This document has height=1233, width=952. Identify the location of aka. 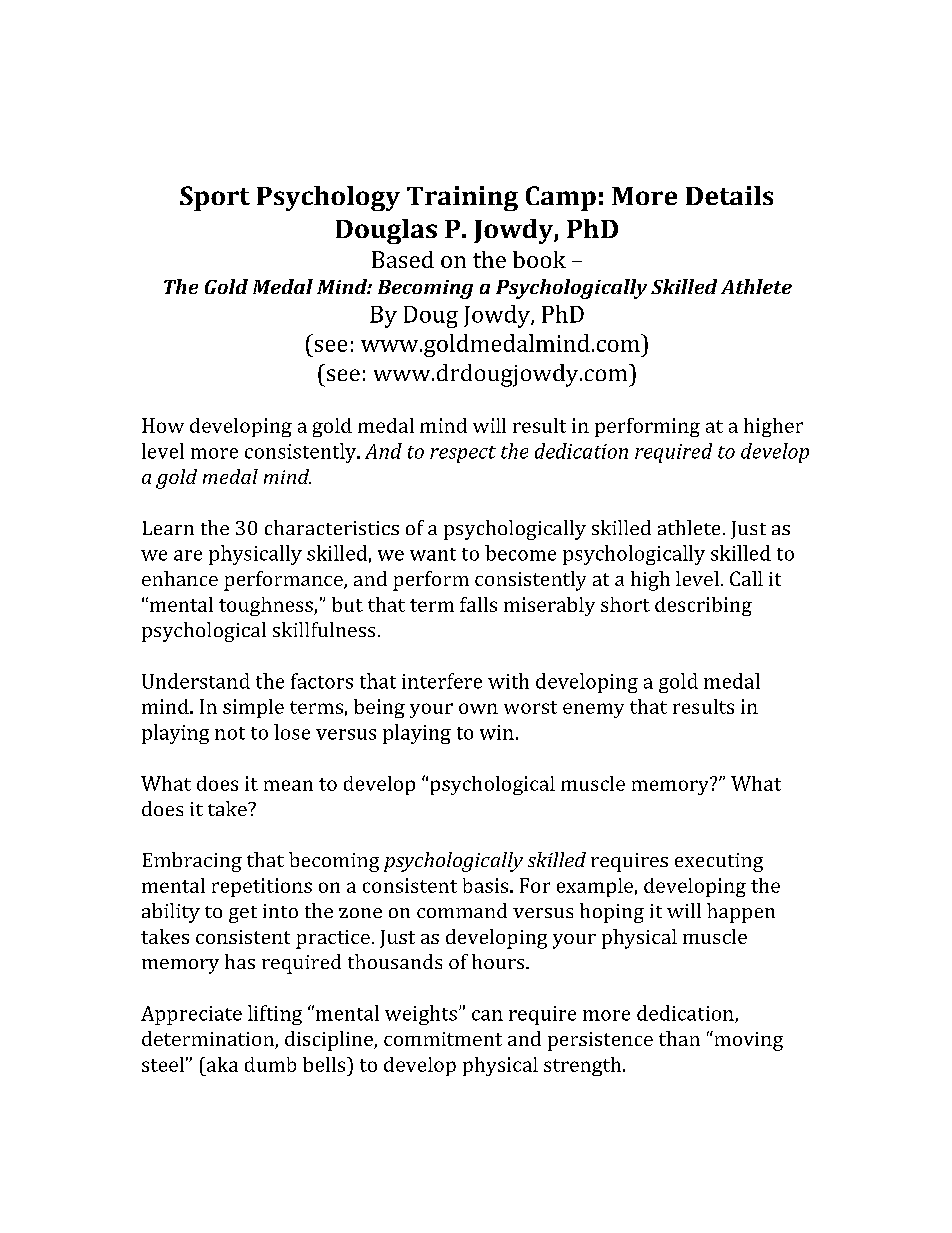
(221, 1064).
